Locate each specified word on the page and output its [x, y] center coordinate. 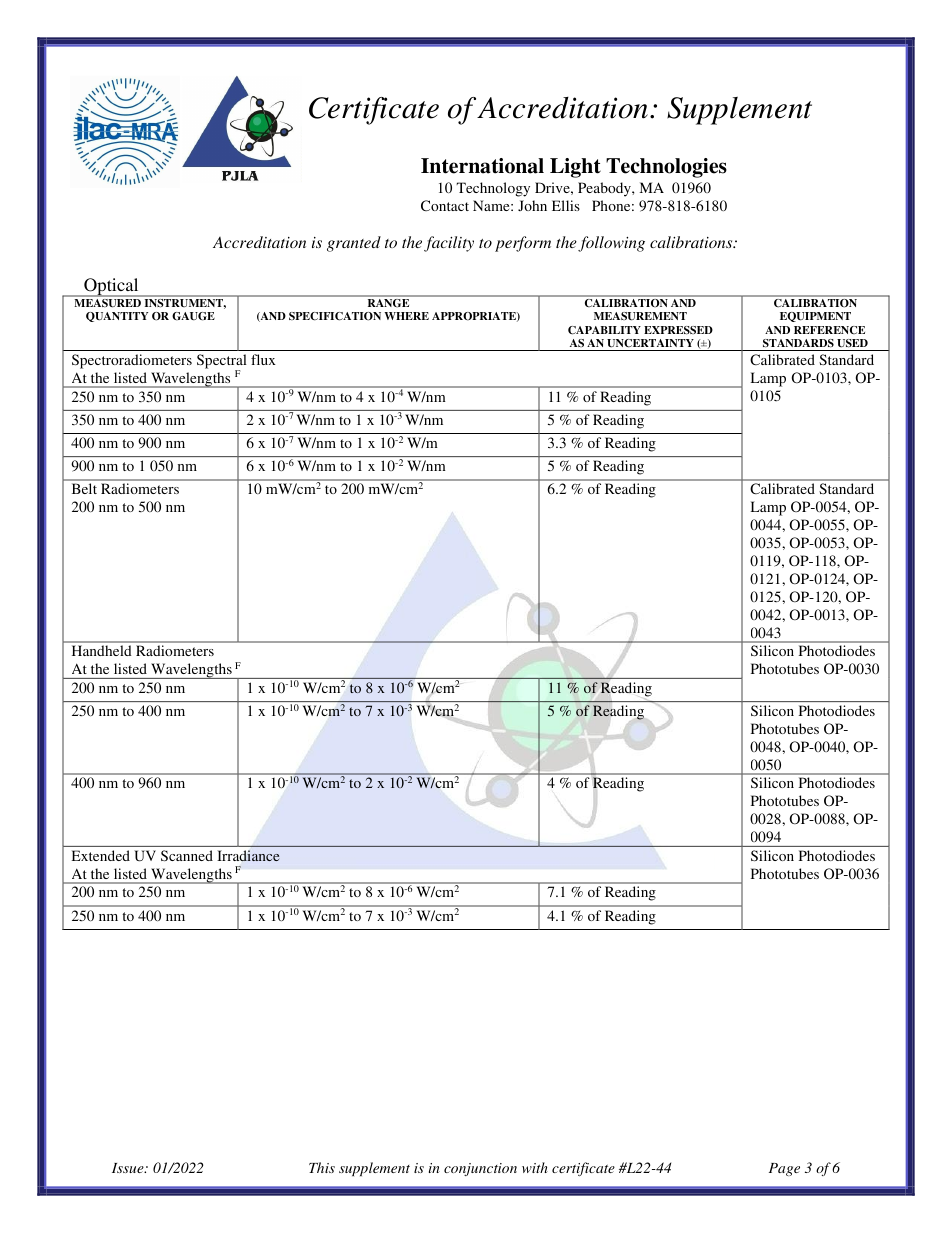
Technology [493, 189]
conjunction [480, 1169]
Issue [129, 1168]
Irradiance [248, 855]
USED [852, 343]
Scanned [187, 855]
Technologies [666, 168]
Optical [111, 287]
